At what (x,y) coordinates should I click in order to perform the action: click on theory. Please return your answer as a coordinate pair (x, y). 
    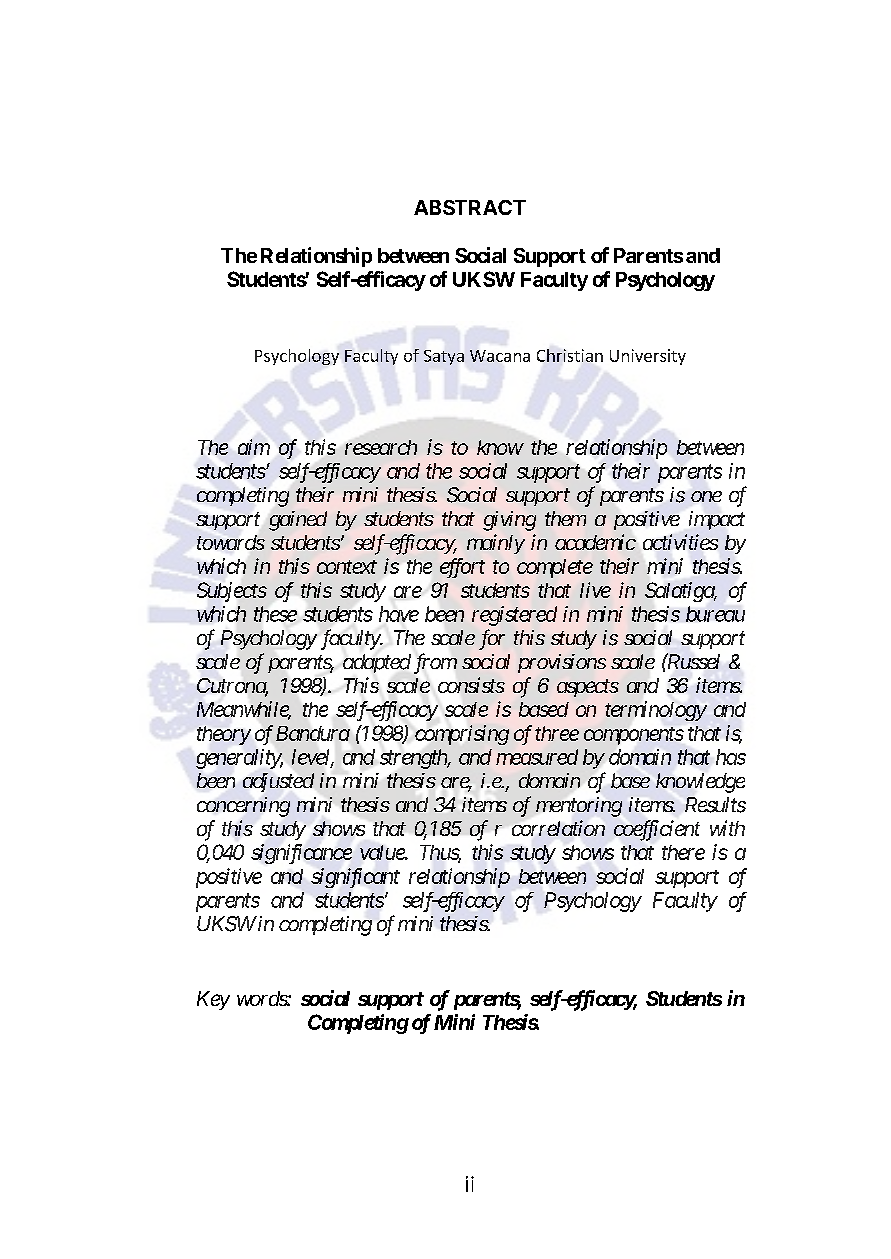
    Looking at the image, I should click on (224, 735).
